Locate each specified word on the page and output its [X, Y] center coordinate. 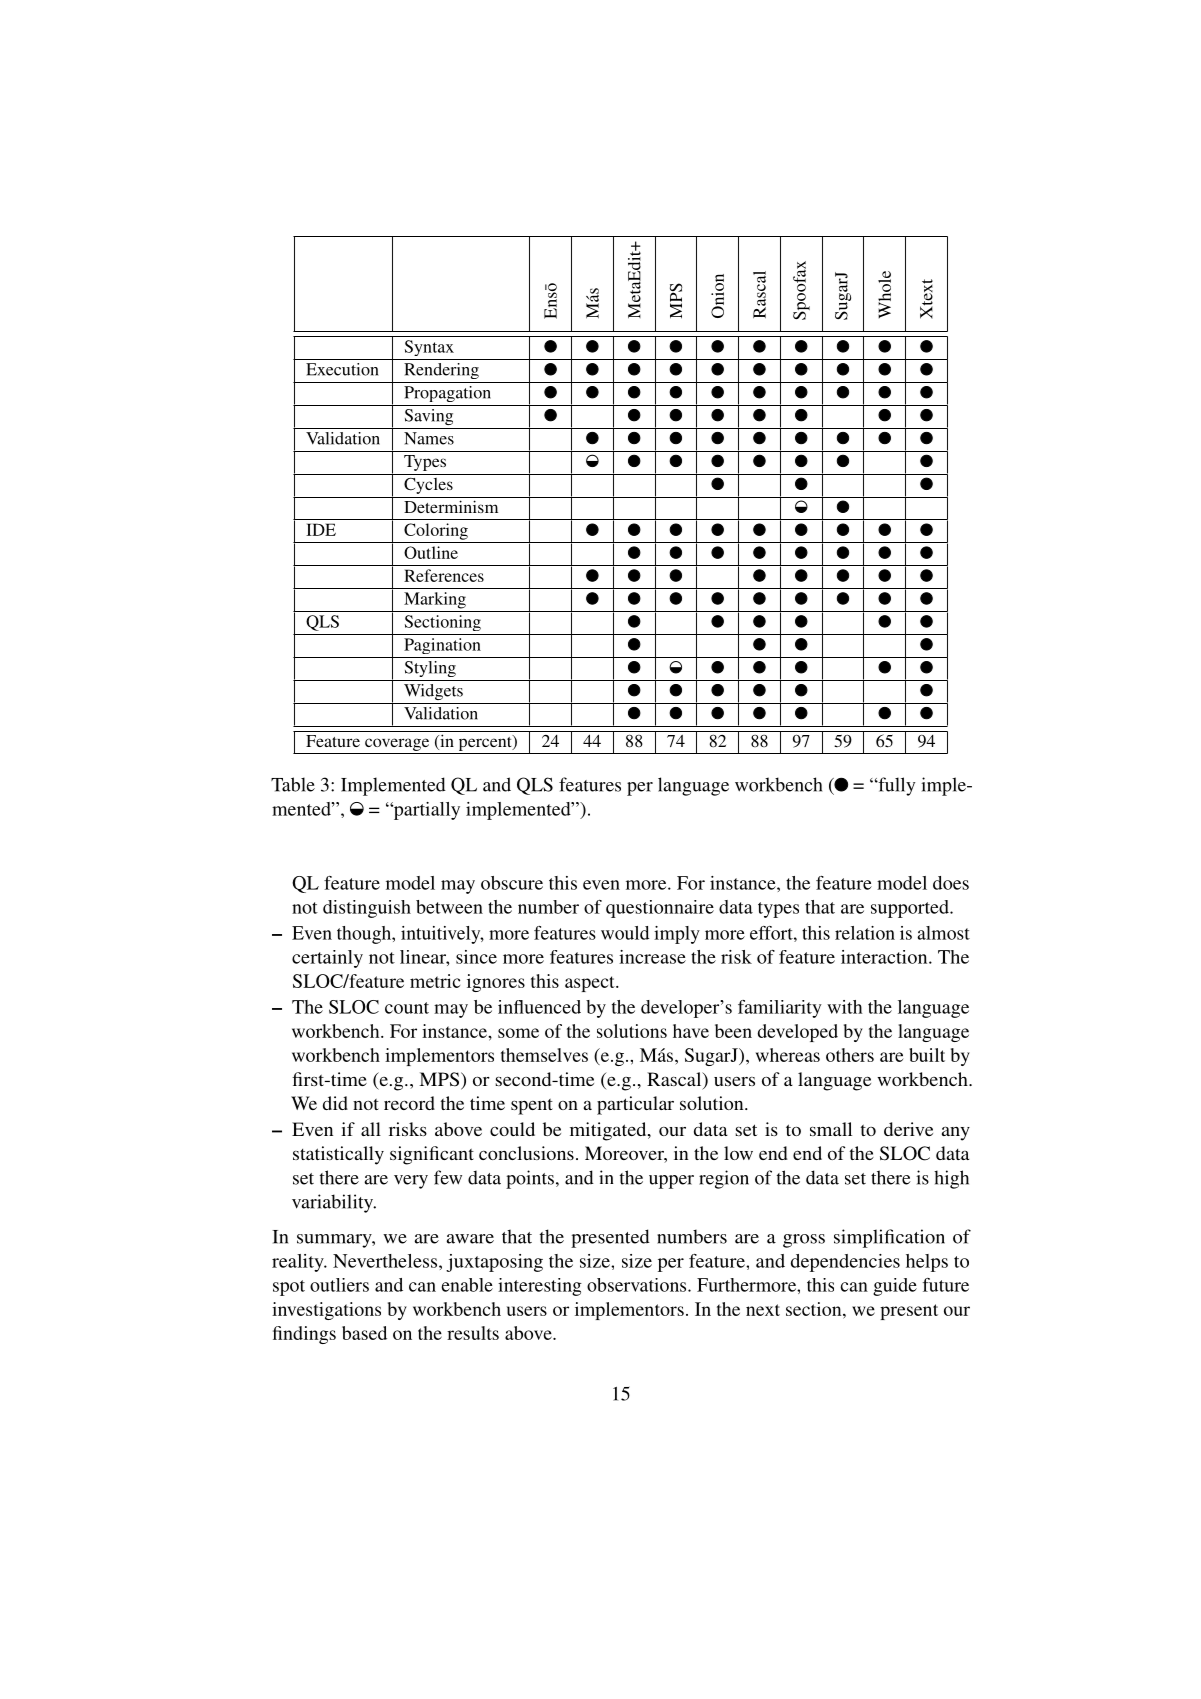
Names [429, 438]
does [951, 883]
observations [638, 1285]
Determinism [451, 506]
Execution [342, 369]
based [364, 1333]
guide [895, 1287]
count [407, 1008]
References [444, 575]
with [844, 1007]
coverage [397, 744]
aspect [591, 984]
